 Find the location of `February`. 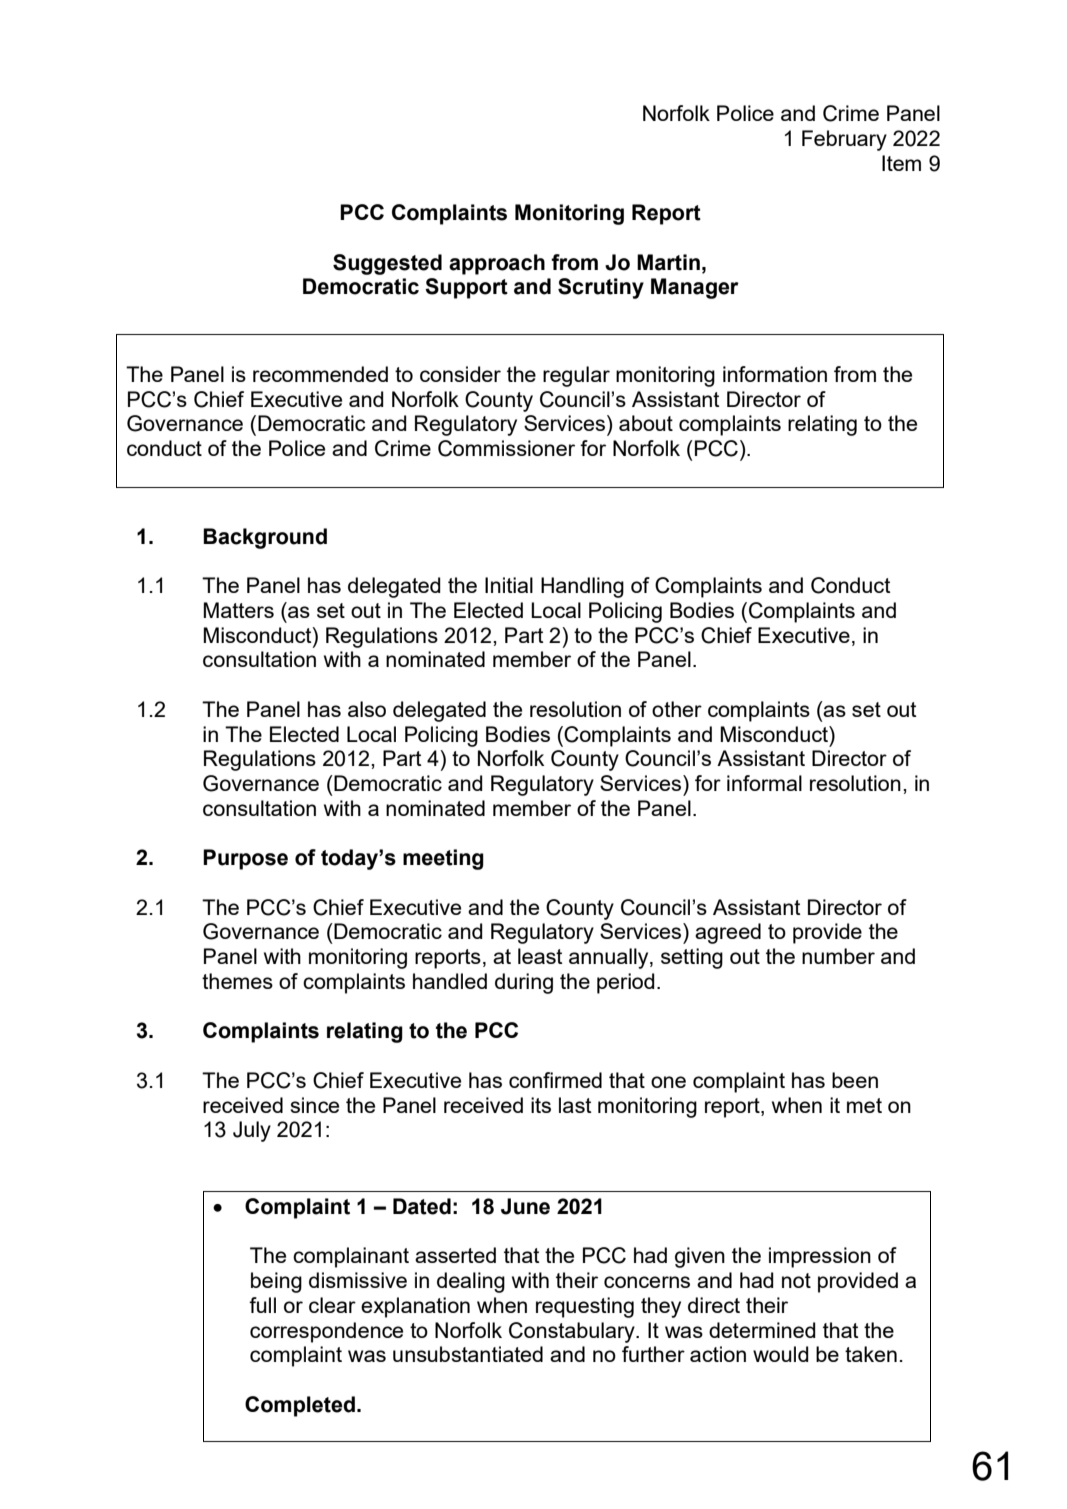

February is located at coordinates (844, 140).
